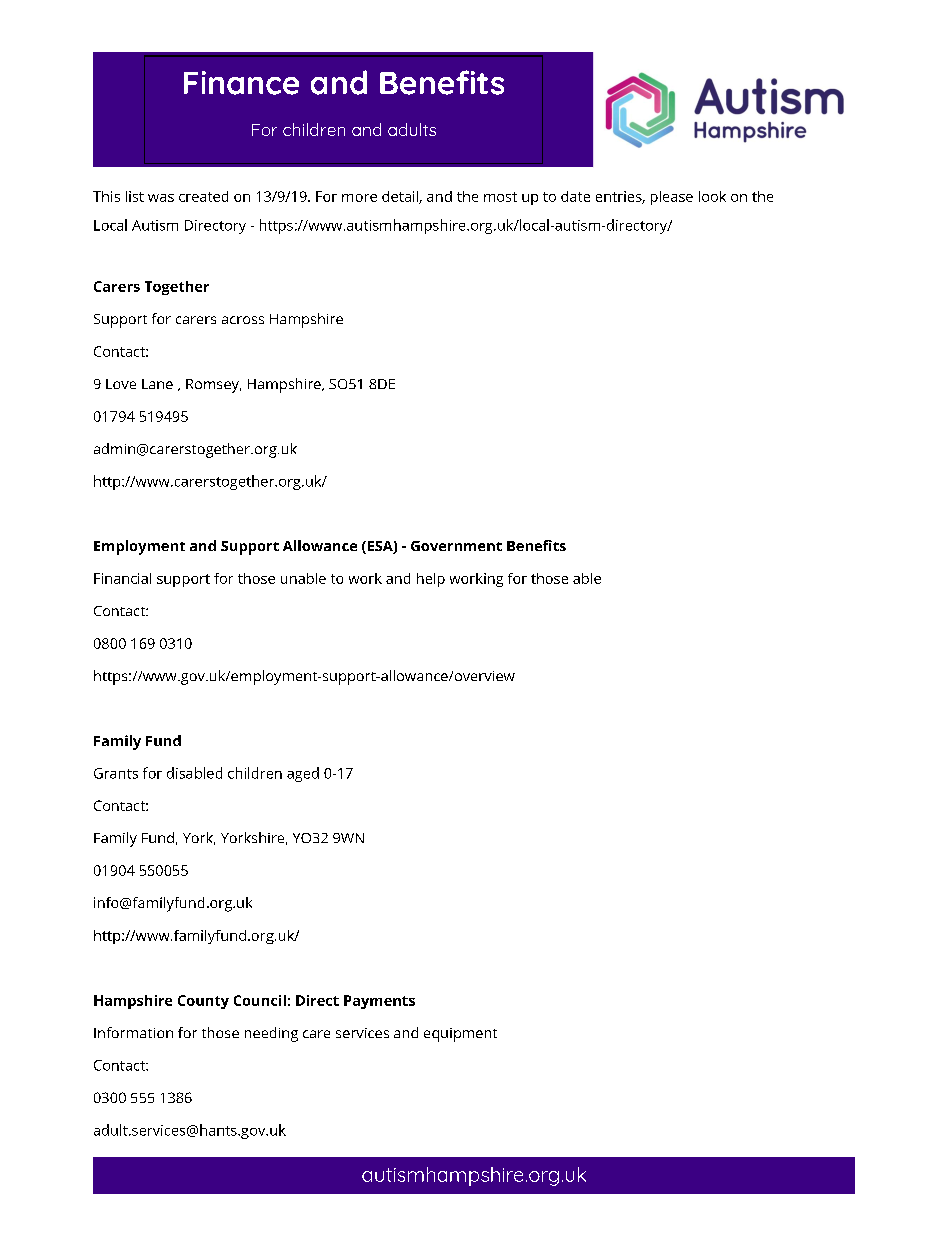  I want to click on County, so click(203, 1002).
